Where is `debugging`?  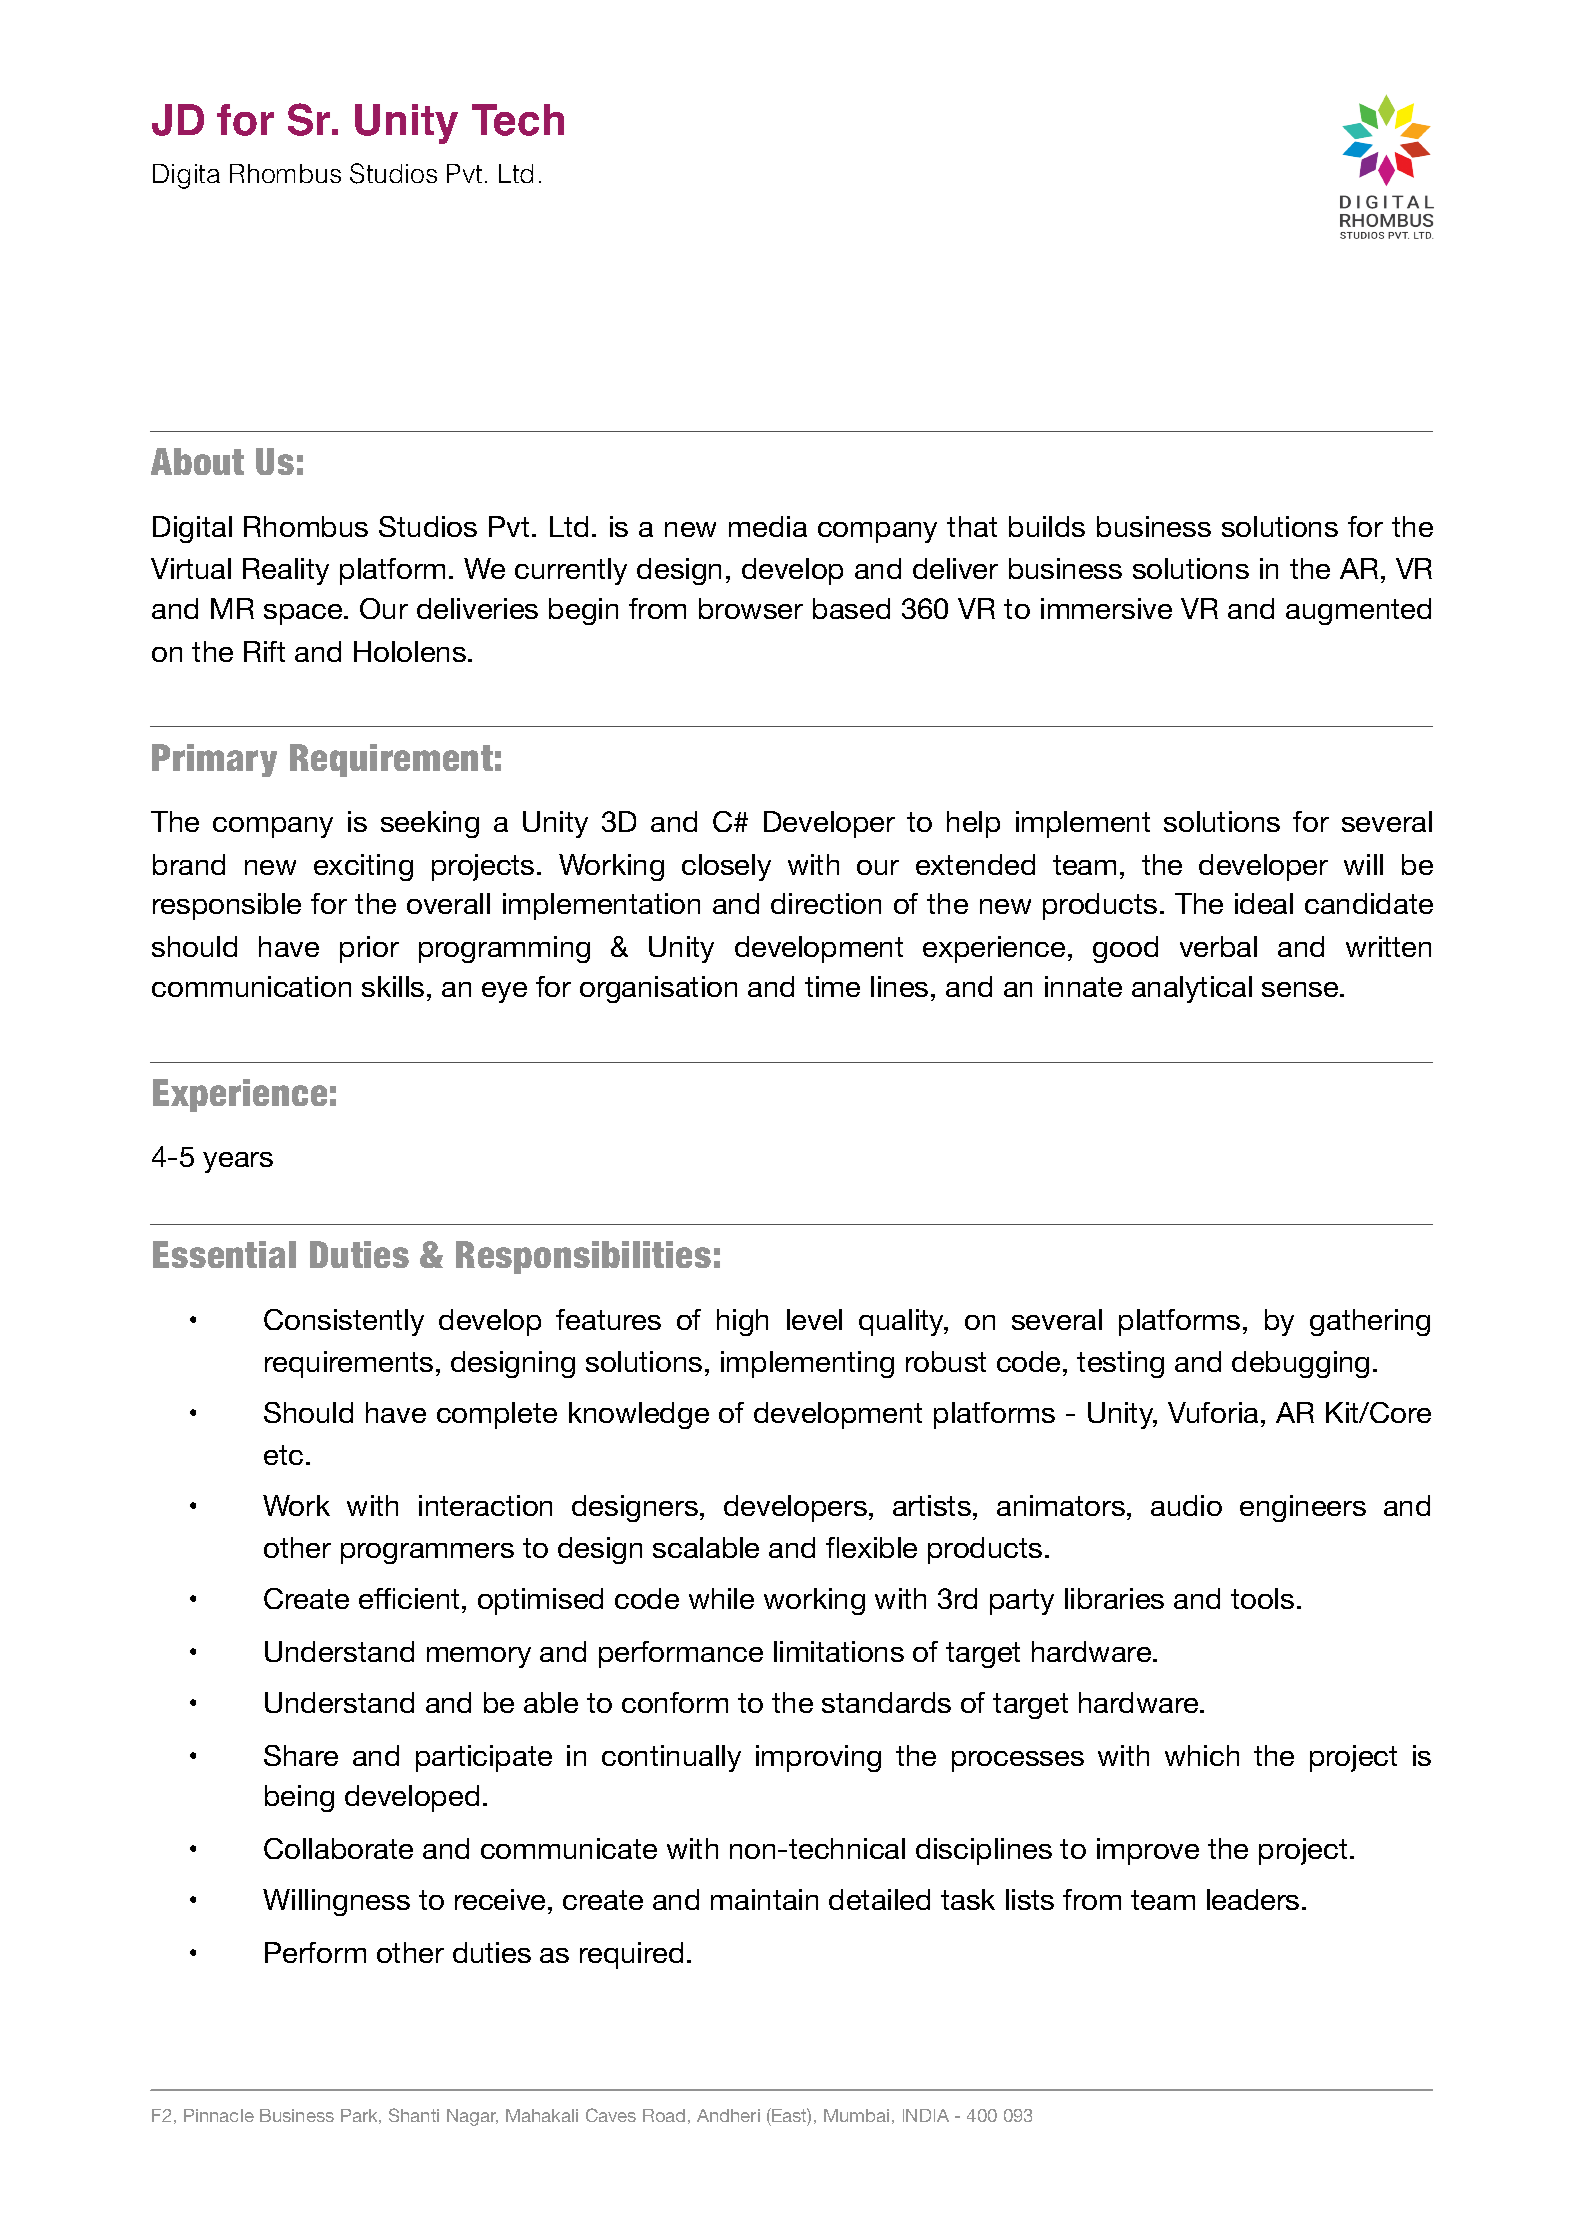
debugging is located at coordinates (1300, 1364).
